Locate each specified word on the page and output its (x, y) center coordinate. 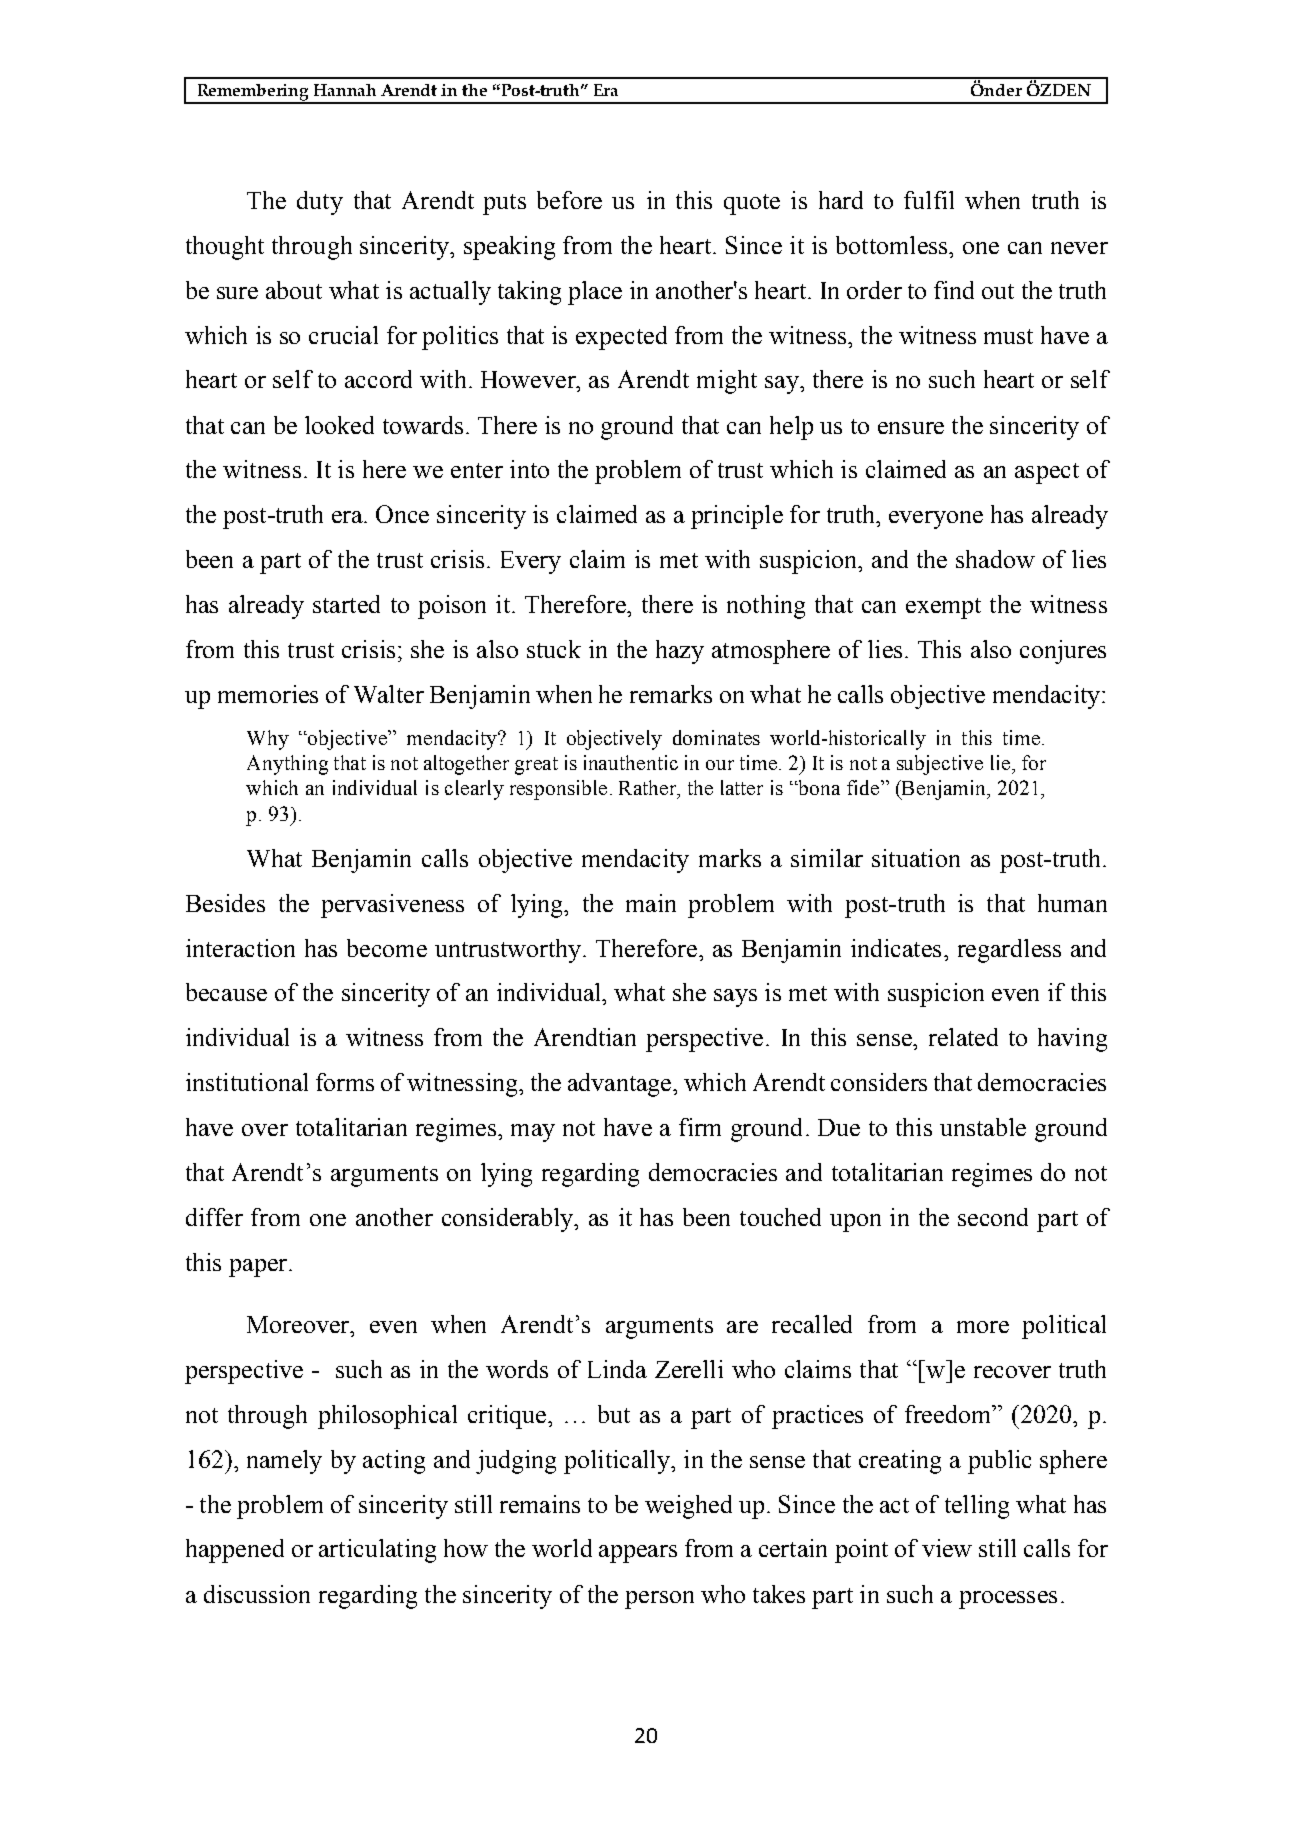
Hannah (345, 90)
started (346, 604)
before (569, 200)
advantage (621, 1085)
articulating (377, 1551)
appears (638, 1554)
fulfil (929, 200)
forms (345, 1082)
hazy (680, 652)
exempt (943, 608)
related (963, 1037)
